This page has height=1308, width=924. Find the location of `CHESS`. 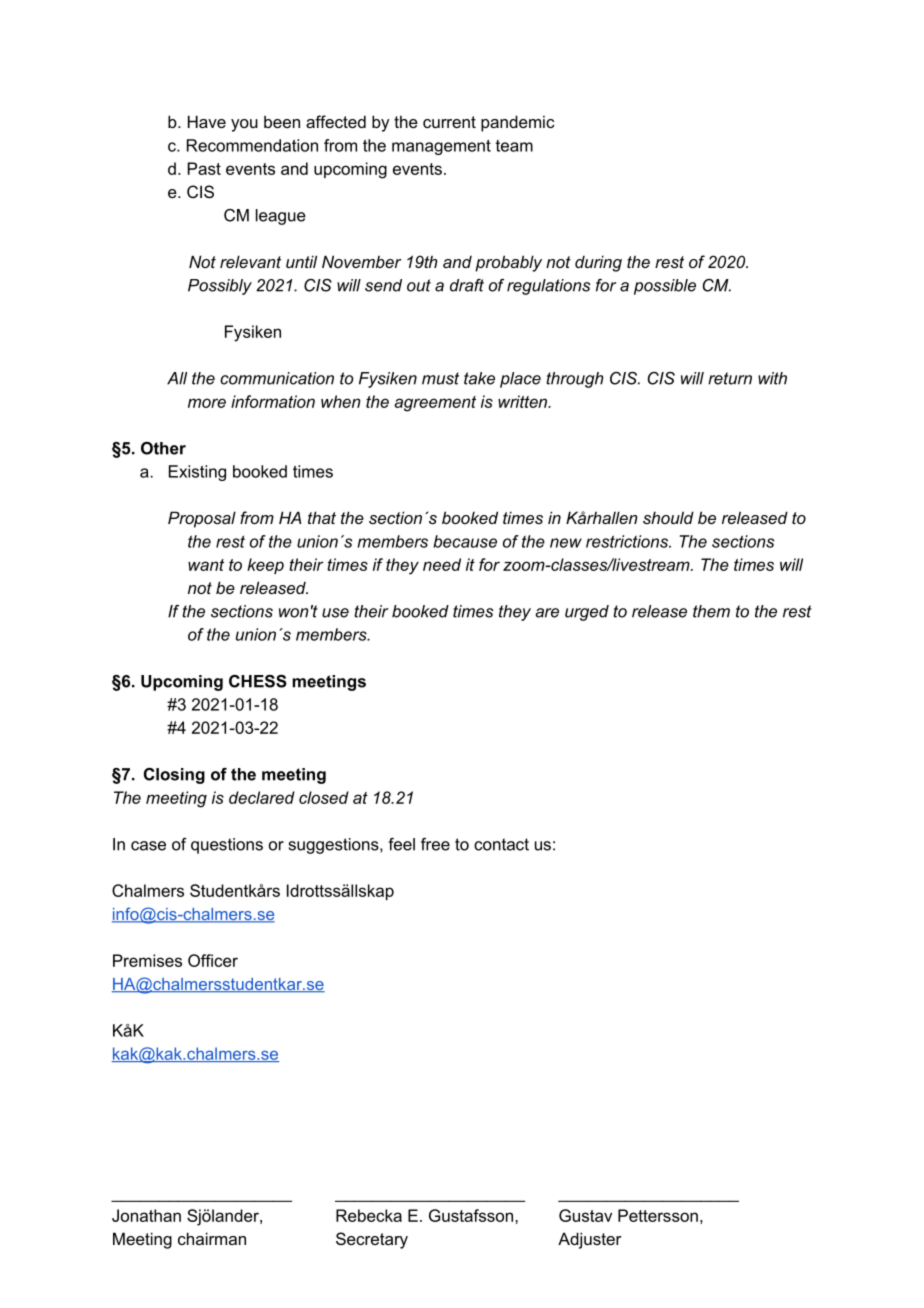

CHESS is located at coordinates (258, 681).
